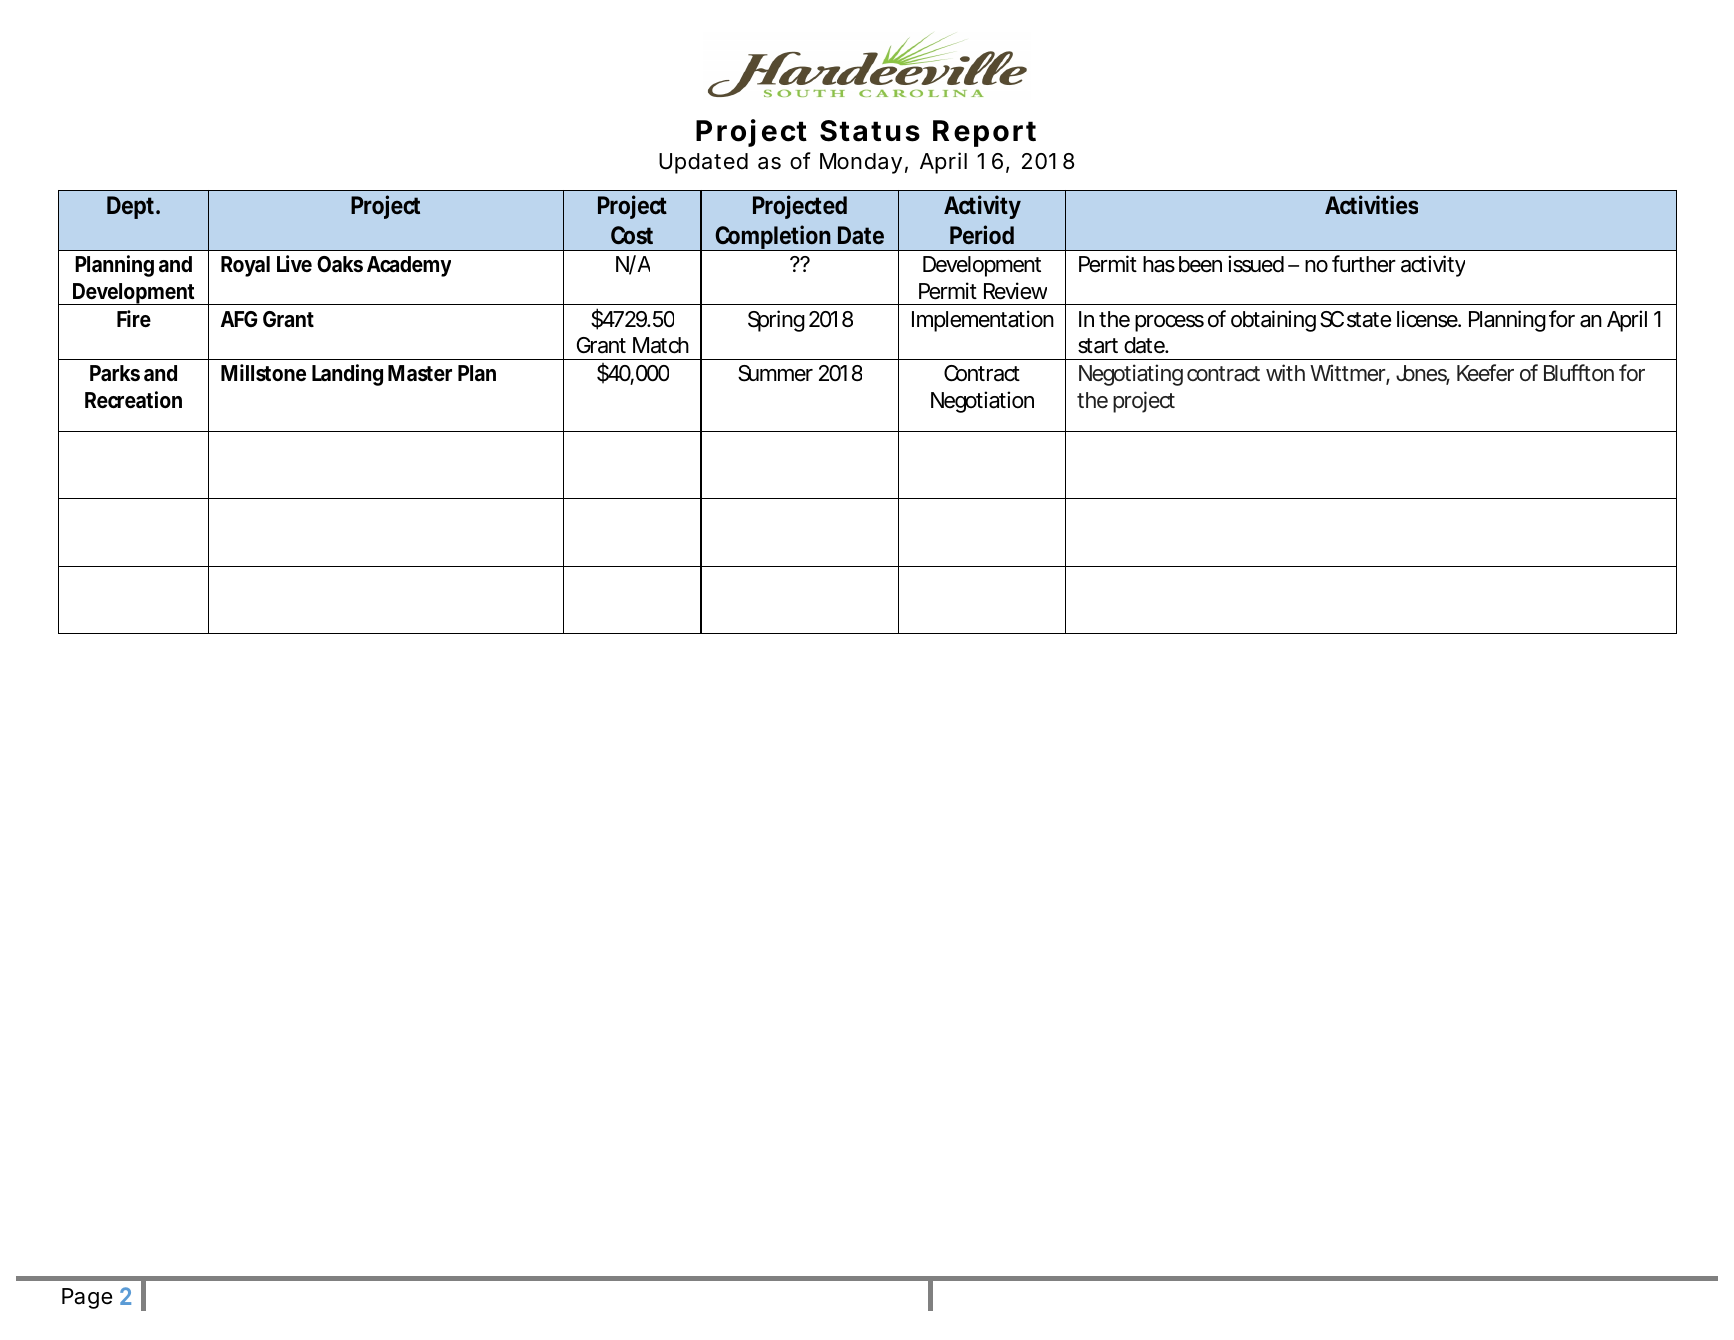 The height and width of the screenshot is (1340, 1734). I want to click on Summer, so click(775, 373).
